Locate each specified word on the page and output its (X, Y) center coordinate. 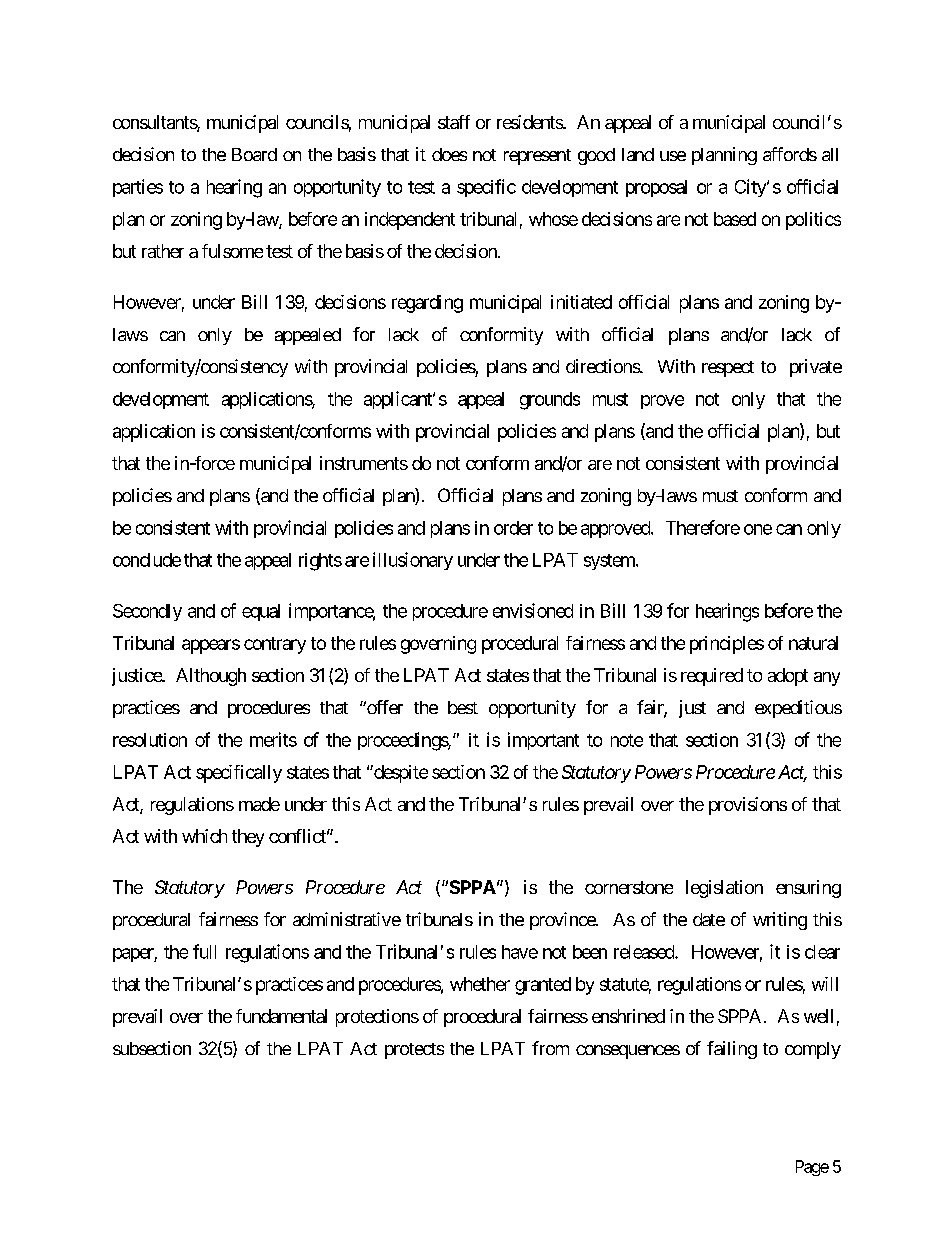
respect (728, 369)
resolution (150, 740)
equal (261, 612)
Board (254, 154)
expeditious (798, 709)
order (513, 528)
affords (790, 154)
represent (537, 157)
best (463, 707)
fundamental (281, 1016)
